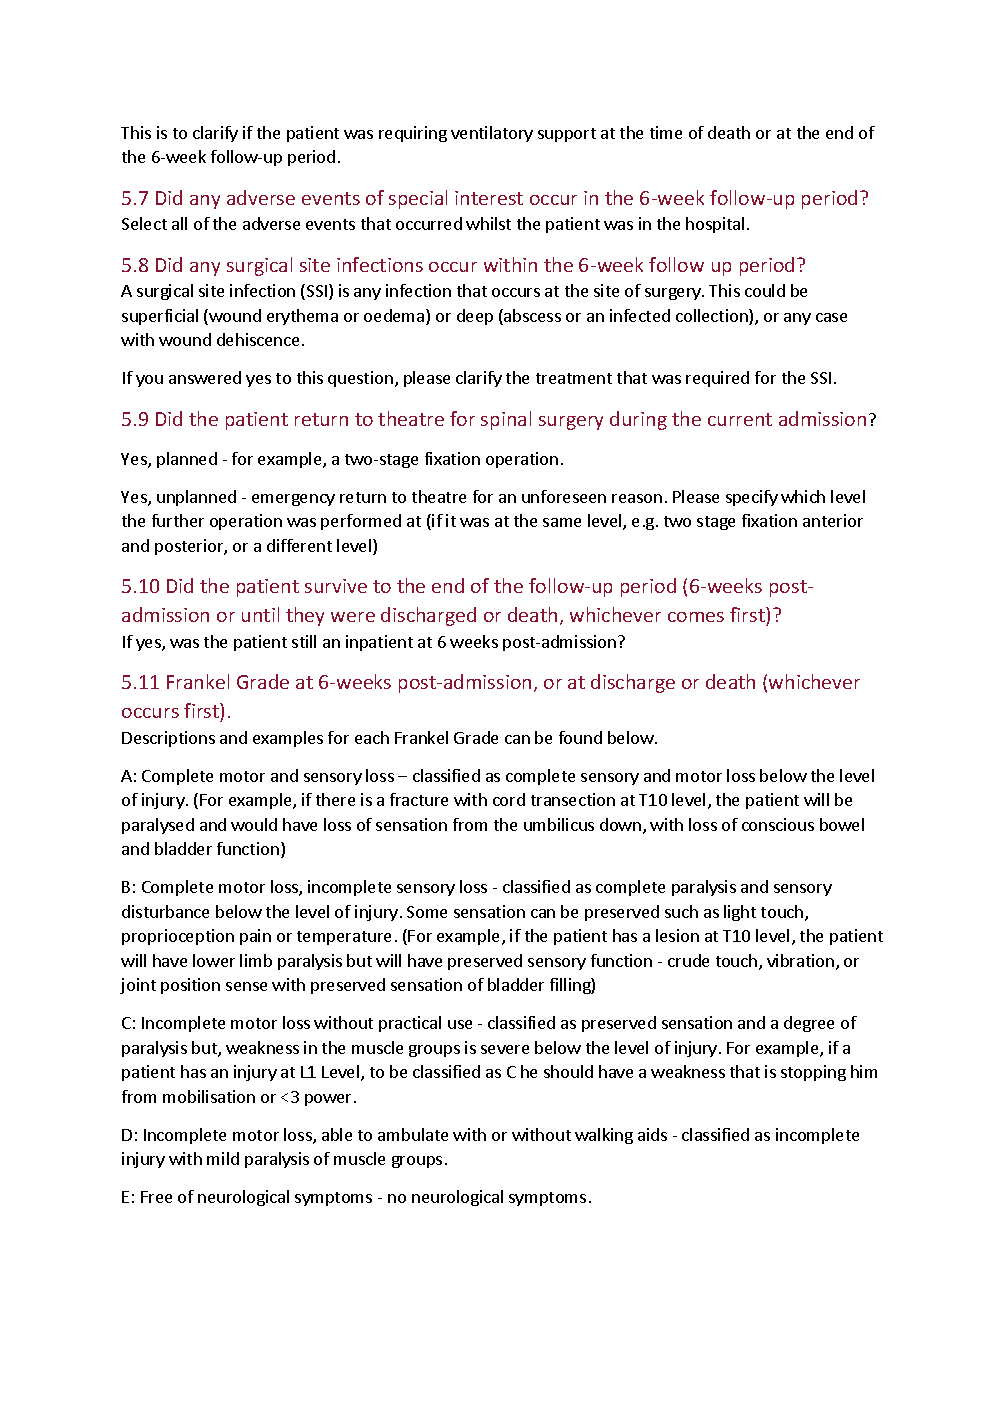  Describe the element at coordinates (715, 225) in the document. I see `hospital` at that location.
